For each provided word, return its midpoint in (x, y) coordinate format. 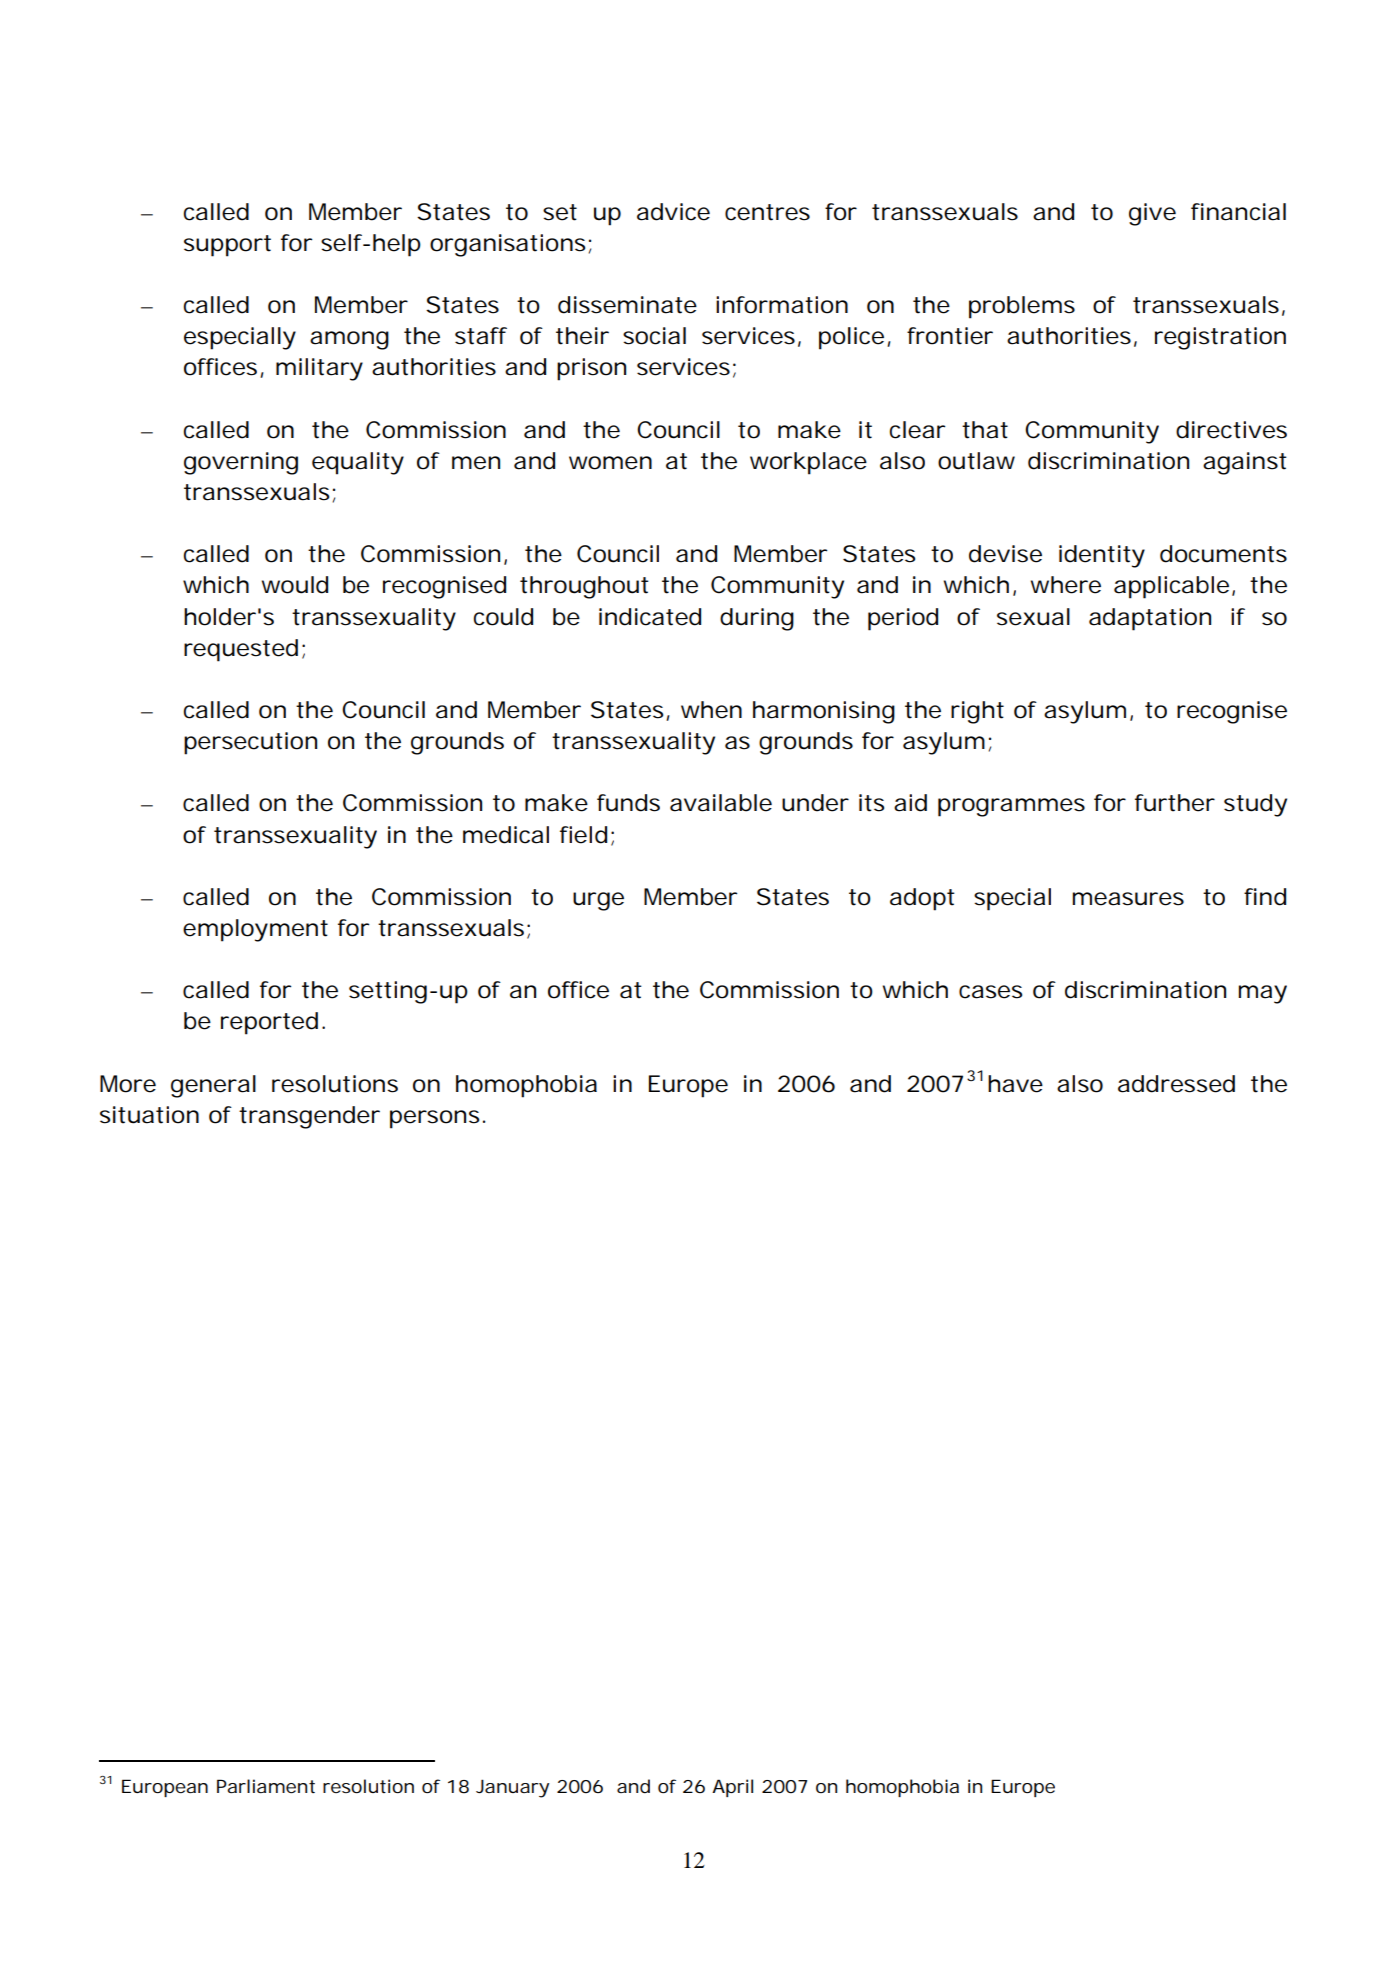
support (227, 246)
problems (1022, 307)
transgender (309, 1117)
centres (767, 212)
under (815, 803)
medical (506, 835)
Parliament (266, 1786)
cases (990, 992)
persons (434, 1119)
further (1175, 803)
